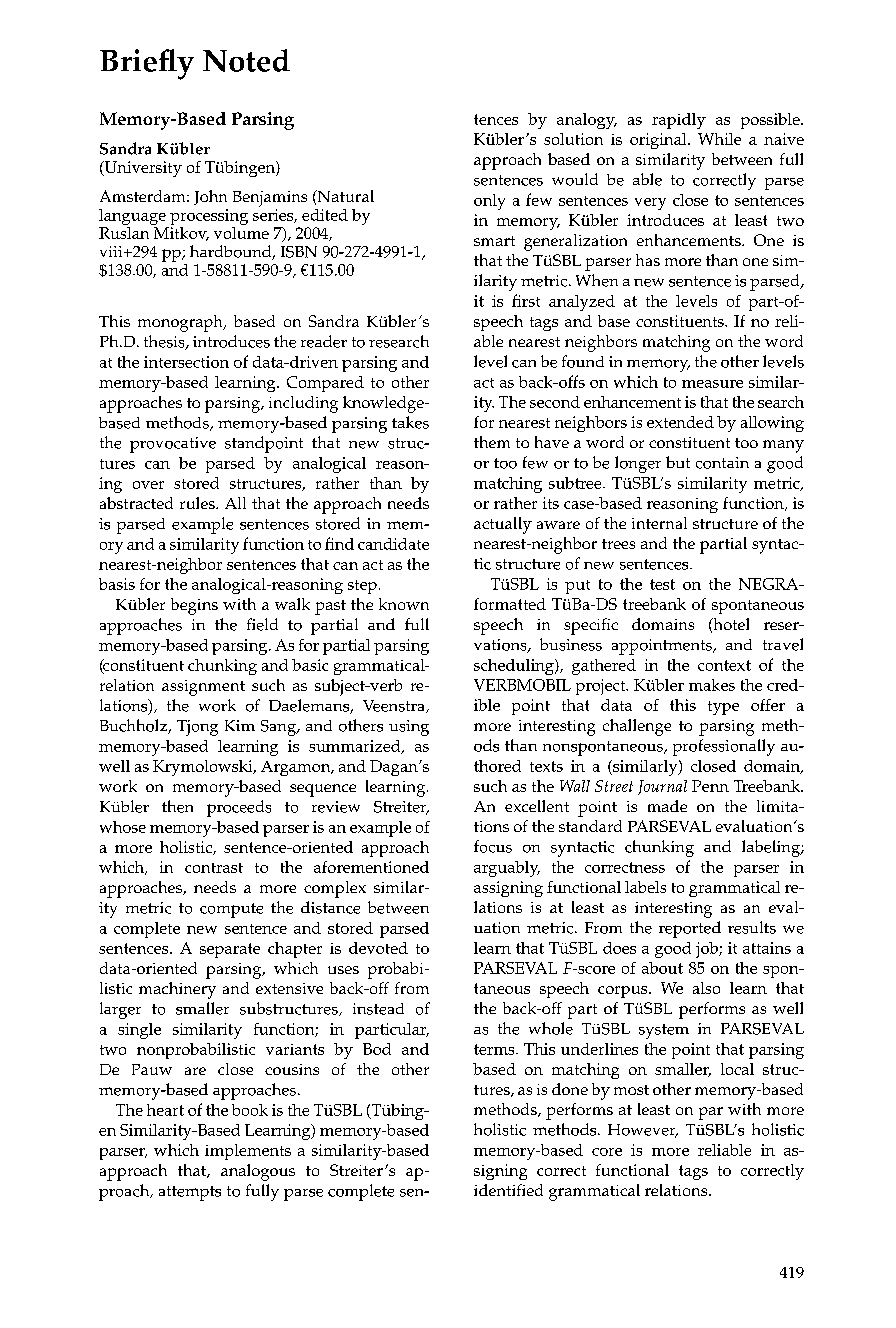  I want to click on only, so click(489, 202).
